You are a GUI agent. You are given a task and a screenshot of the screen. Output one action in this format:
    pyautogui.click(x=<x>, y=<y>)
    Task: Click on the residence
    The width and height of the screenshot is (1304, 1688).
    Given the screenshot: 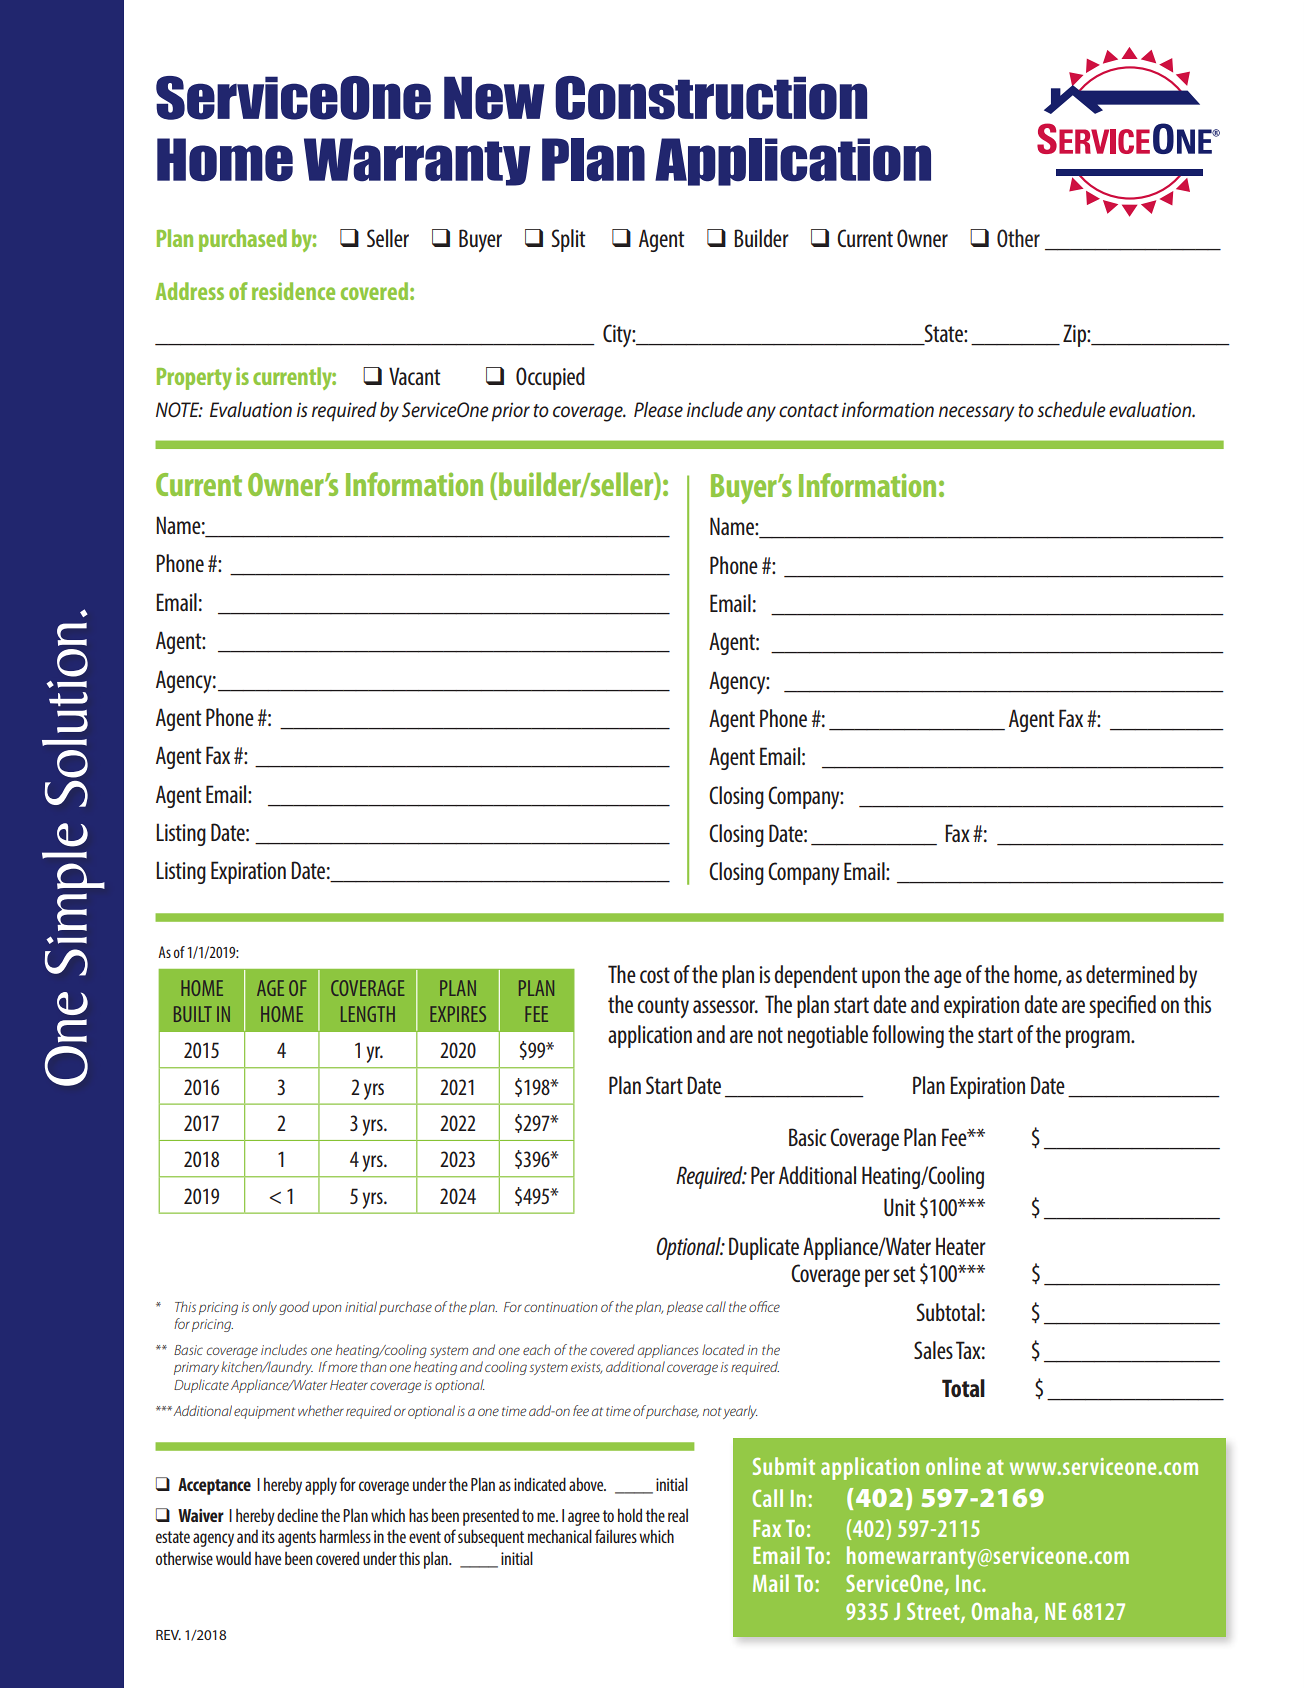 What is the action you would take?
    pyautogui.click(x=293, y=291)
